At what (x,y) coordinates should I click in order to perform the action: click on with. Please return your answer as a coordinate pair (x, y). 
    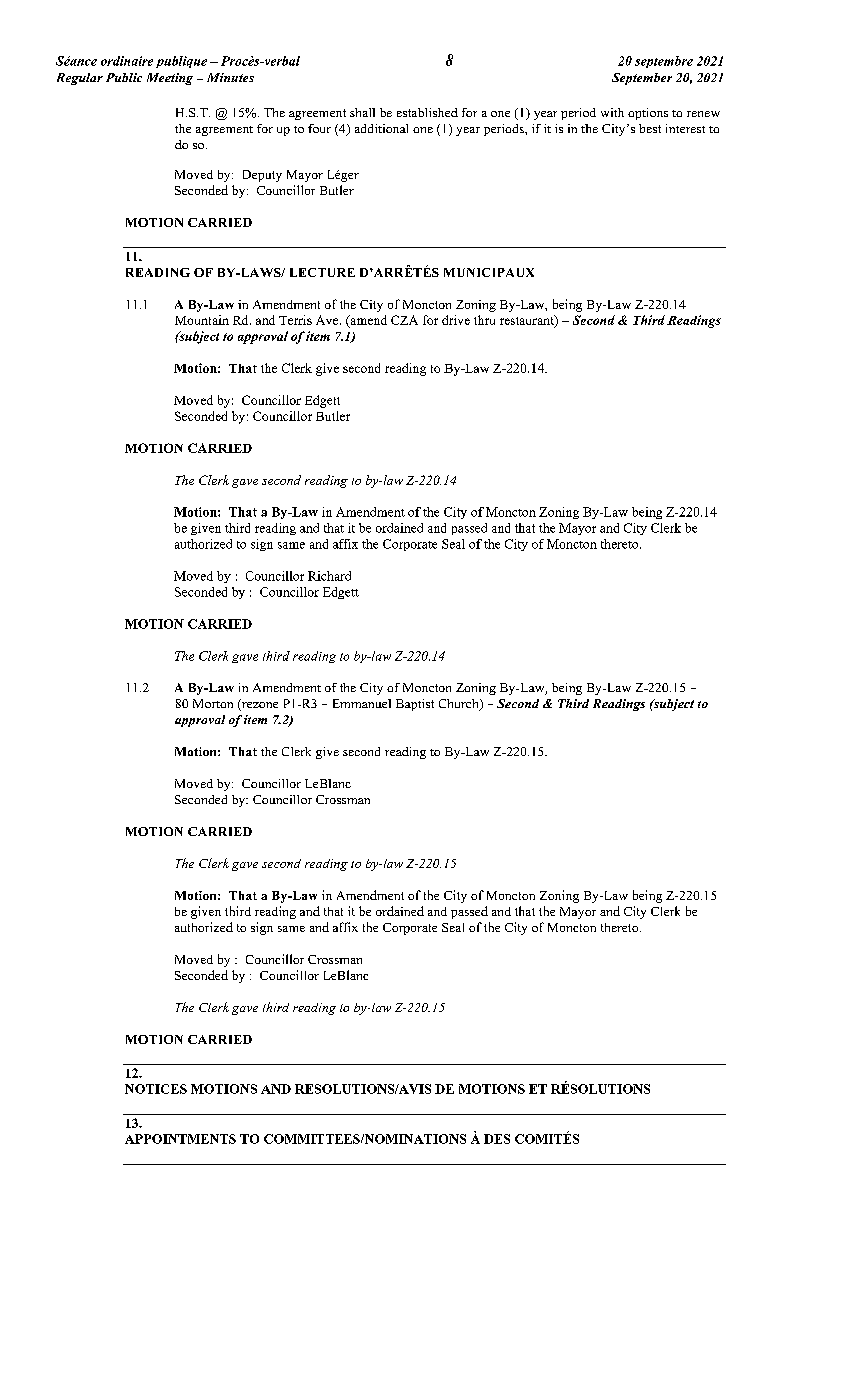
    Looking at the image, I should click on (612, 112).
